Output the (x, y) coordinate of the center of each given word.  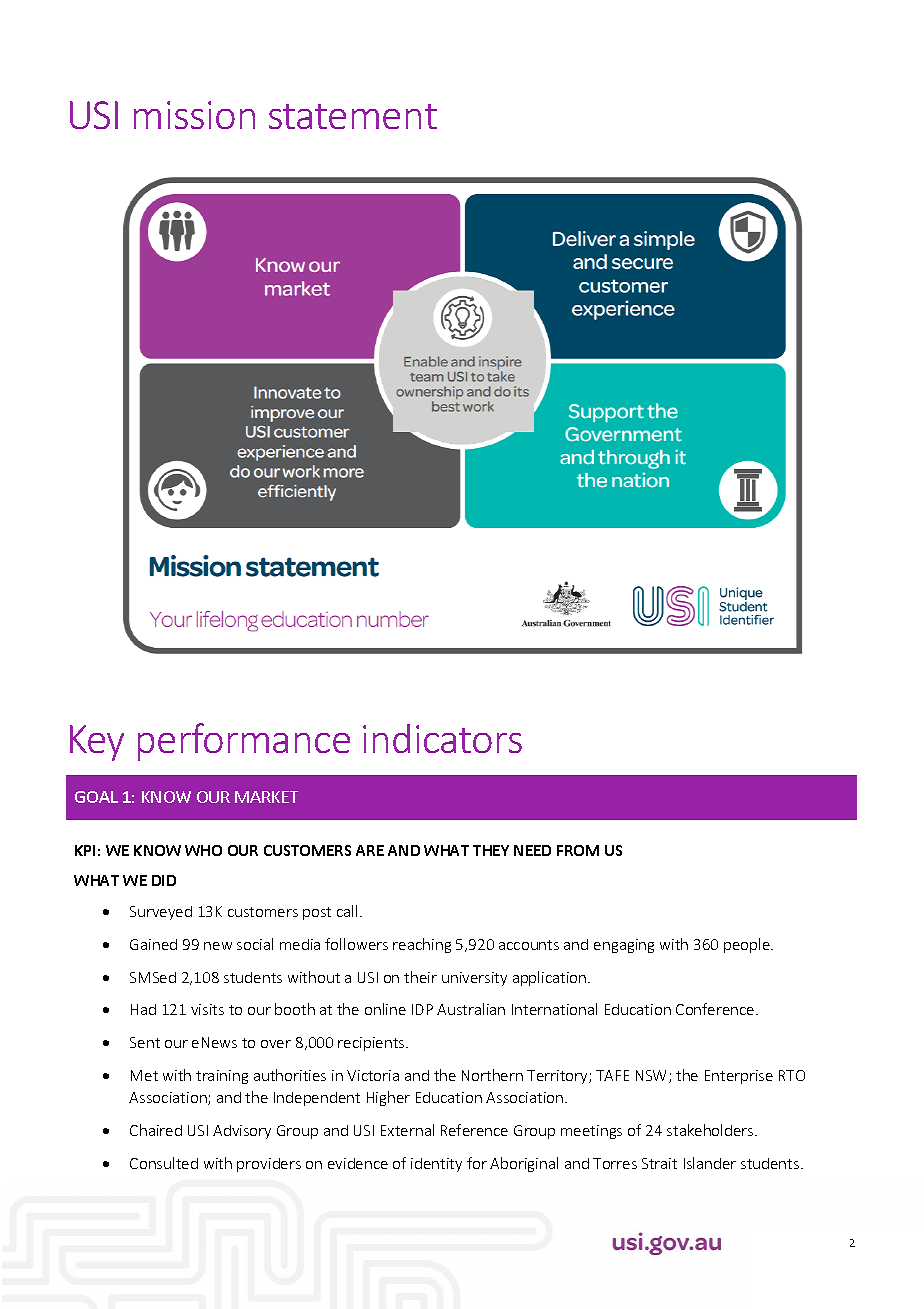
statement (353, 116)
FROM (578, 850)
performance (244, 742)
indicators (442, 738)
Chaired (156, 1130)
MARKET (266, 797)
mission (194, 115)
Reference (474, 1130)
